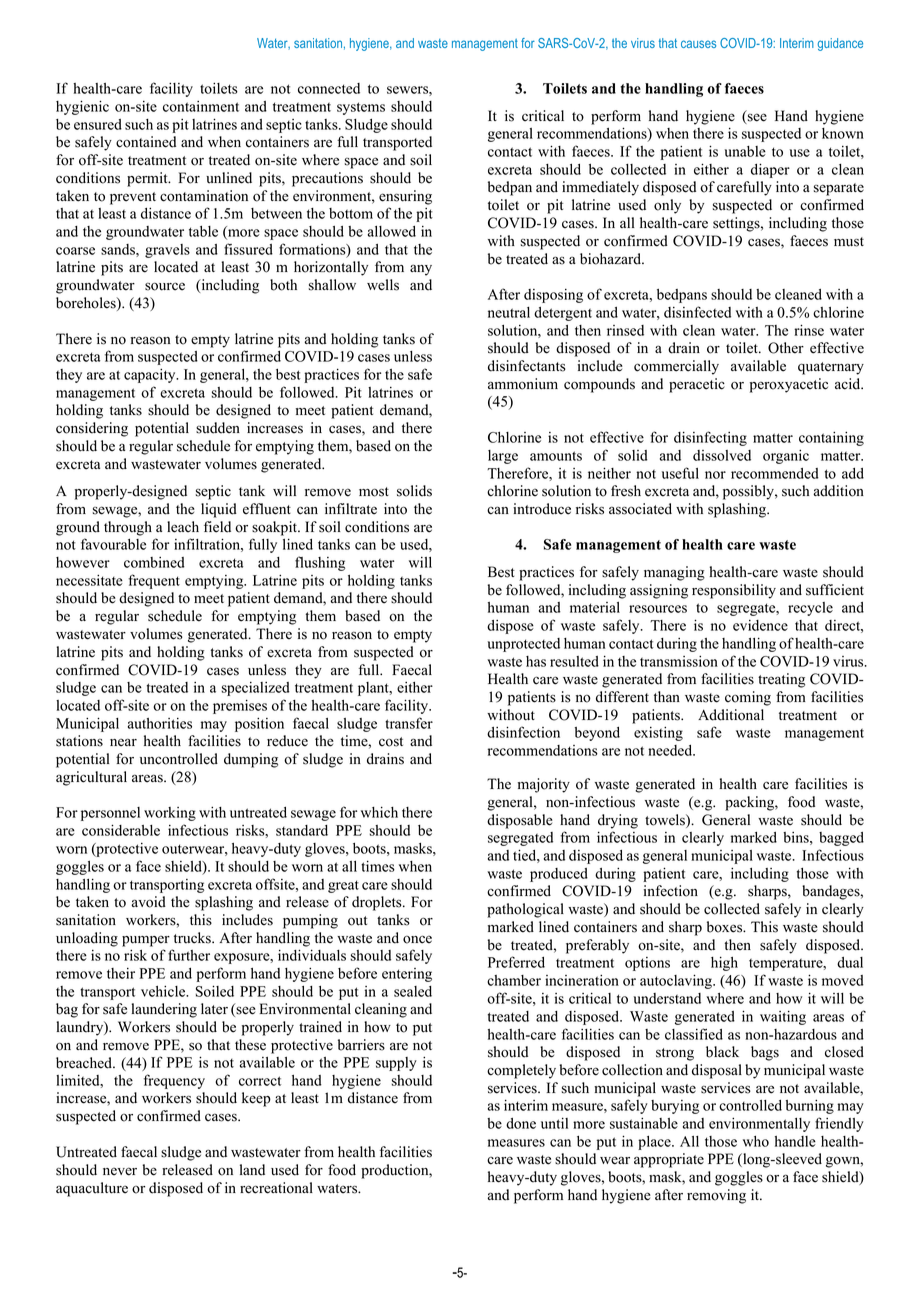  Describe the element at coordinates (120, 1171) in the screenshot. I see `never` at that location.
